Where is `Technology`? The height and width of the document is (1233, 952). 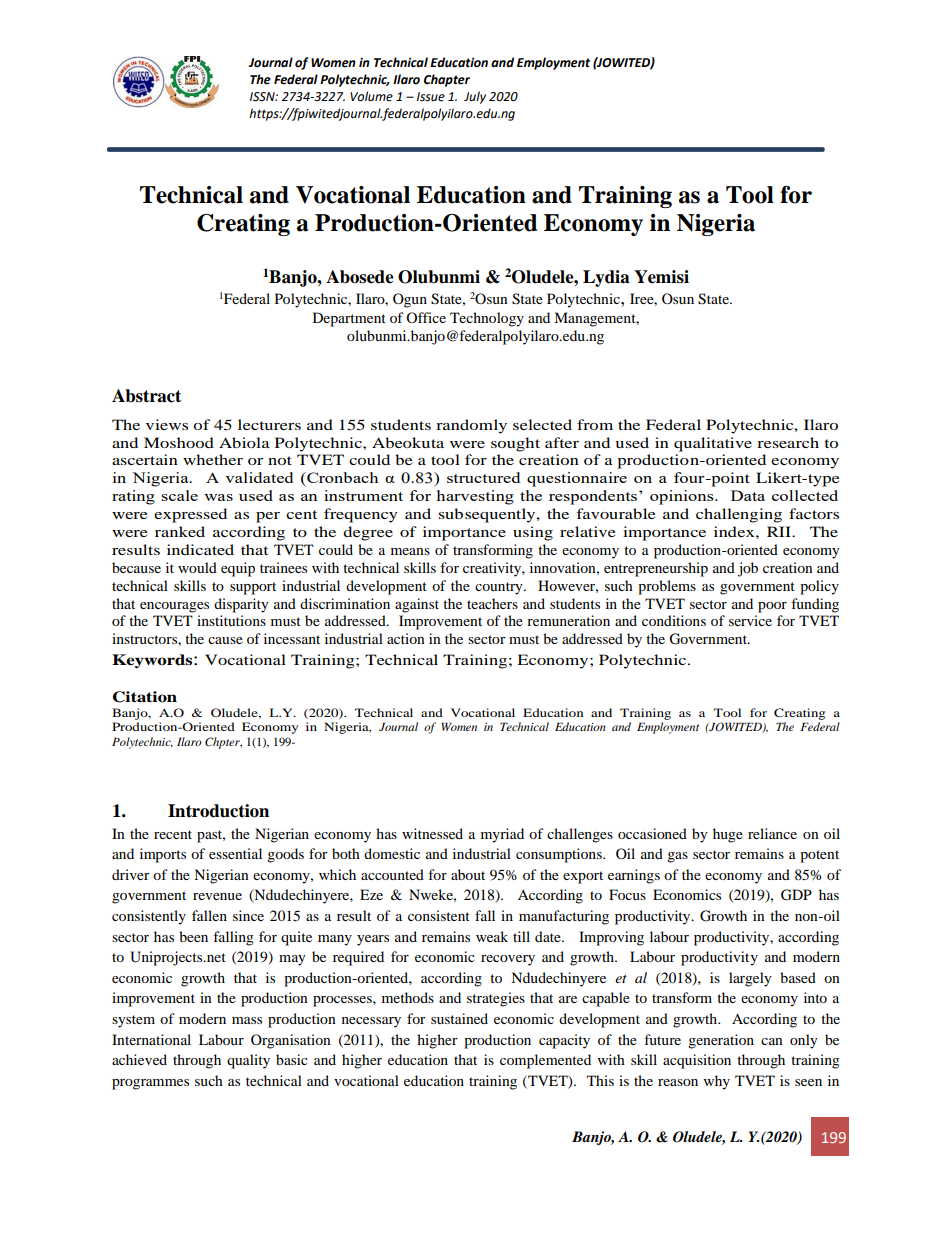
Technology is located at coordinates (487, 319).
